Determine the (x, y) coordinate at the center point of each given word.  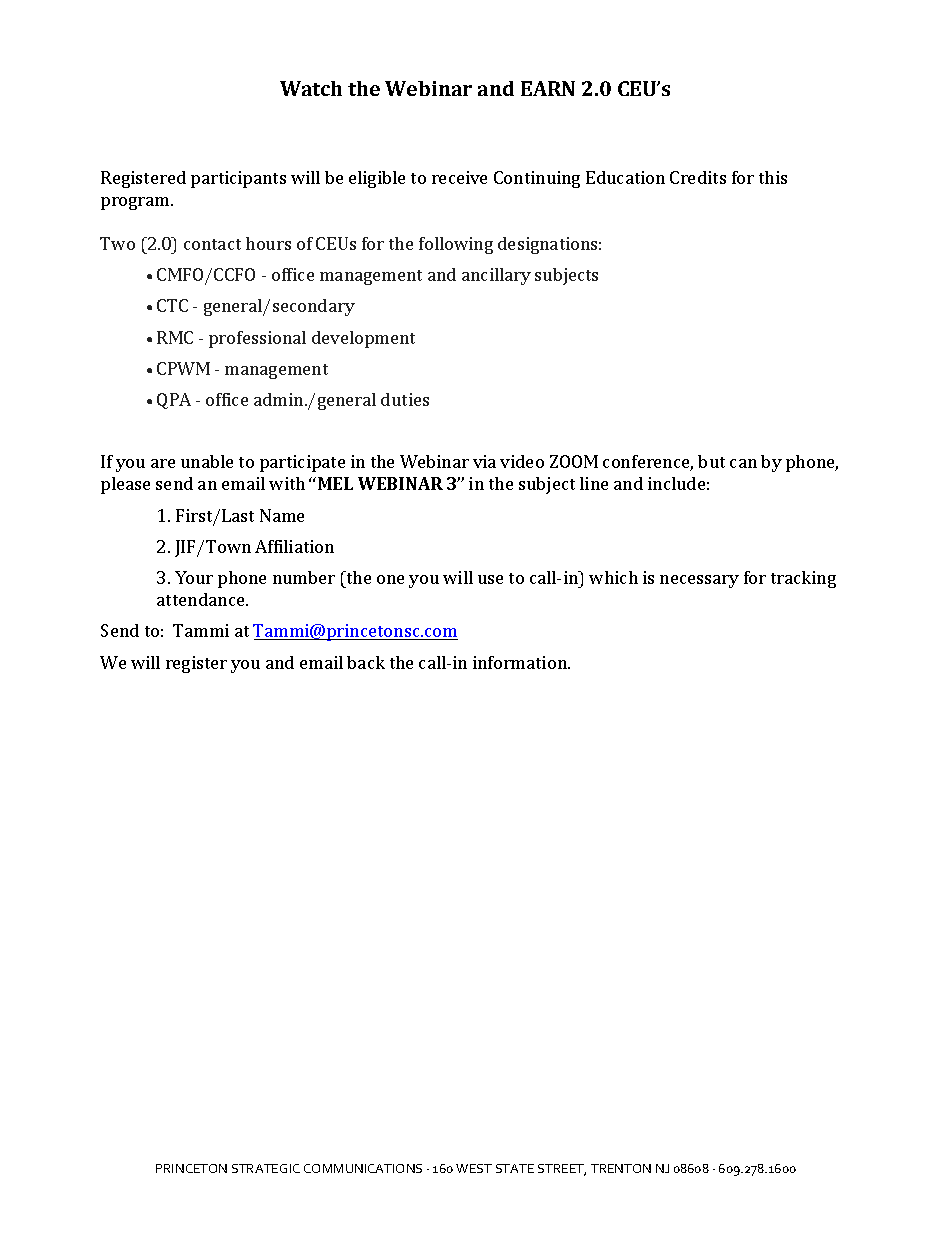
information (521, 662)
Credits (698, 177)
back (366, 662)
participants (238, 179)
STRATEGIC (266, 1168)
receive (459, 177)
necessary (699, 581)
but (711, 461)
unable (207, 461)
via (484, 461)
